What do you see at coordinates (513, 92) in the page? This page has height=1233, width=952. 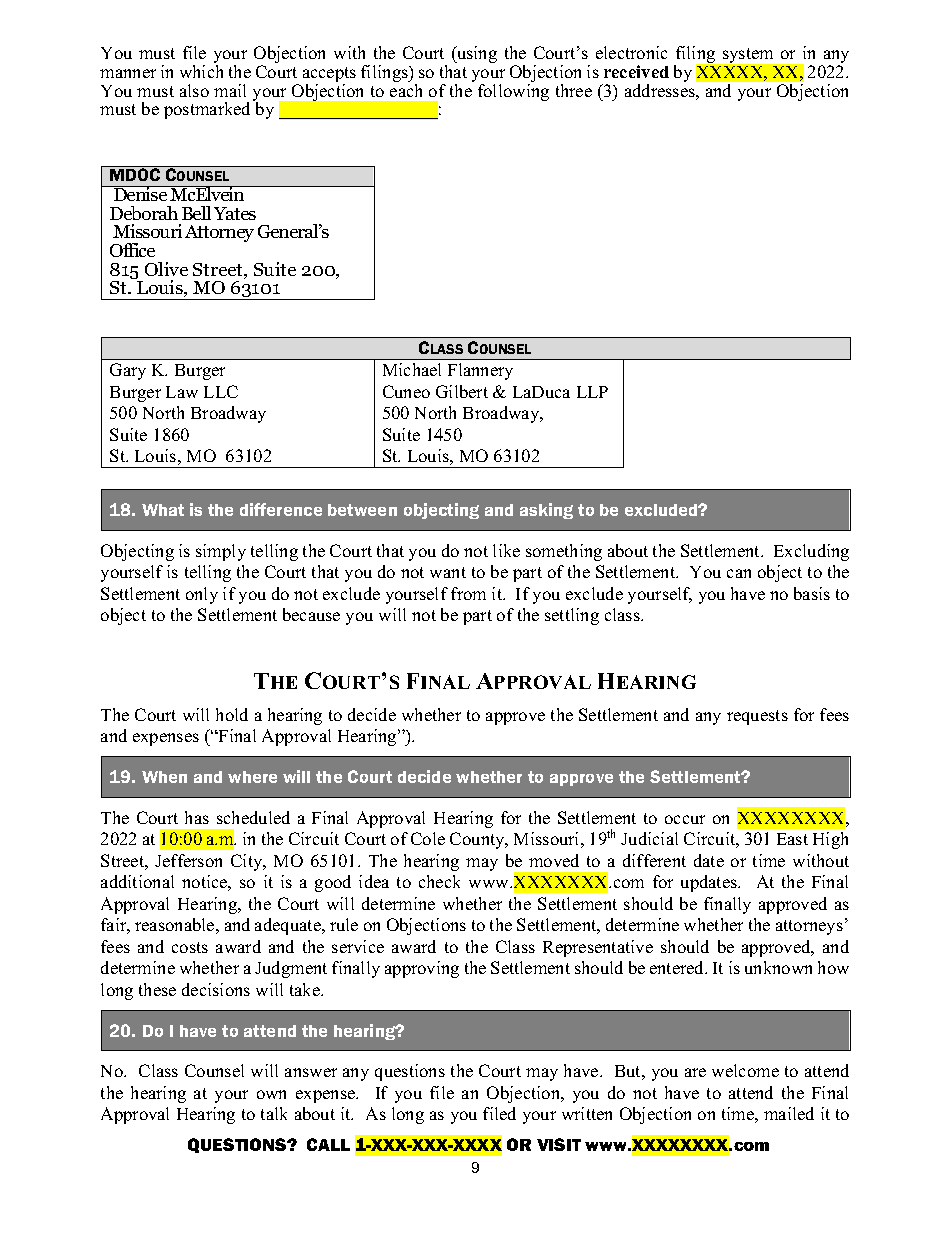 I see `following` at bounding box center [513, 92].
